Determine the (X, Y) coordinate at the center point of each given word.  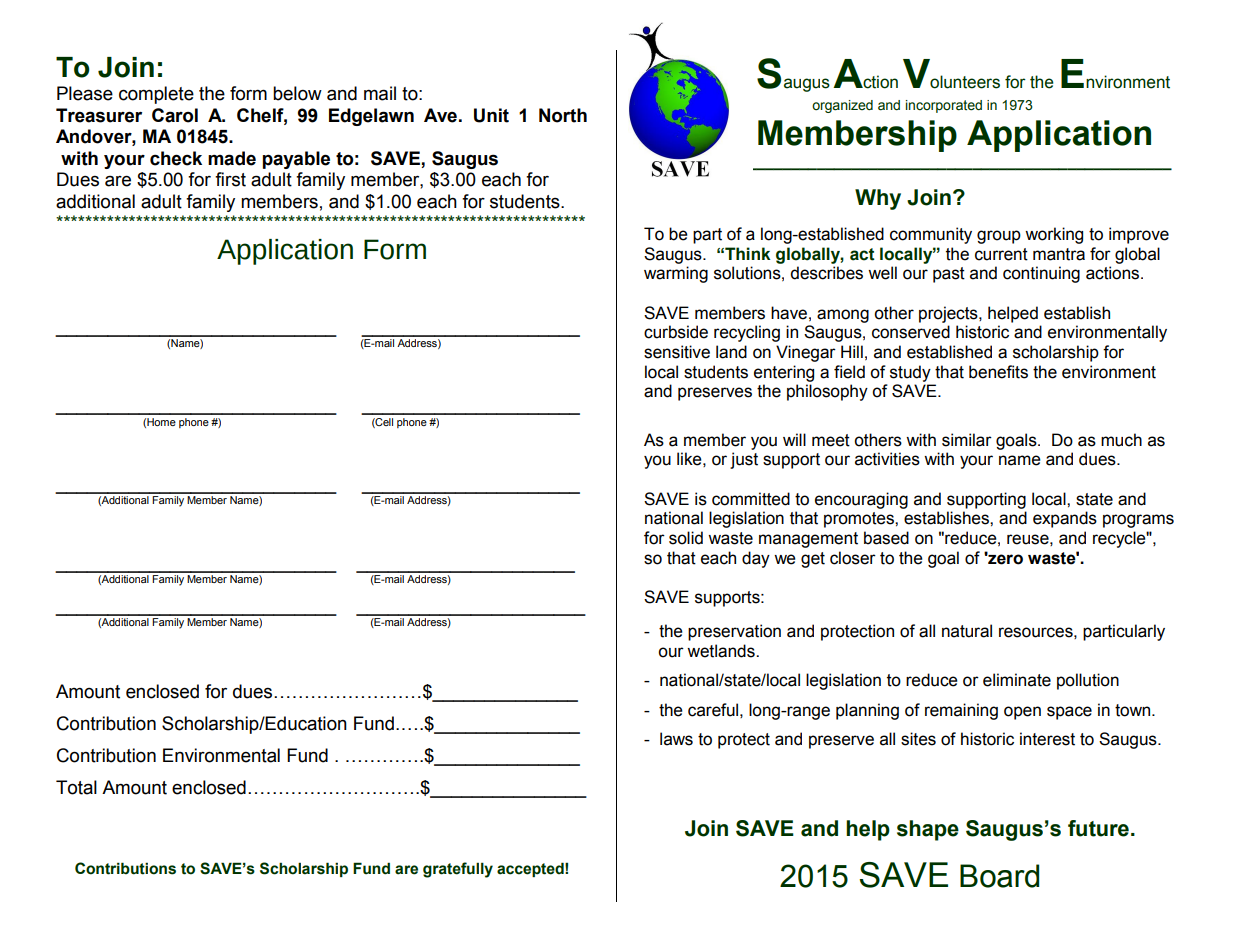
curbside (676, 332)
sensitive (677, 352)
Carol (175, 115)
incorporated (944, 106)
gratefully (458, 870)
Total (76, 787)
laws (676, 739)
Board (999, 876)
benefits (998, 372)
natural (967, 631)
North (563, 115)
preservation (734, 632)
